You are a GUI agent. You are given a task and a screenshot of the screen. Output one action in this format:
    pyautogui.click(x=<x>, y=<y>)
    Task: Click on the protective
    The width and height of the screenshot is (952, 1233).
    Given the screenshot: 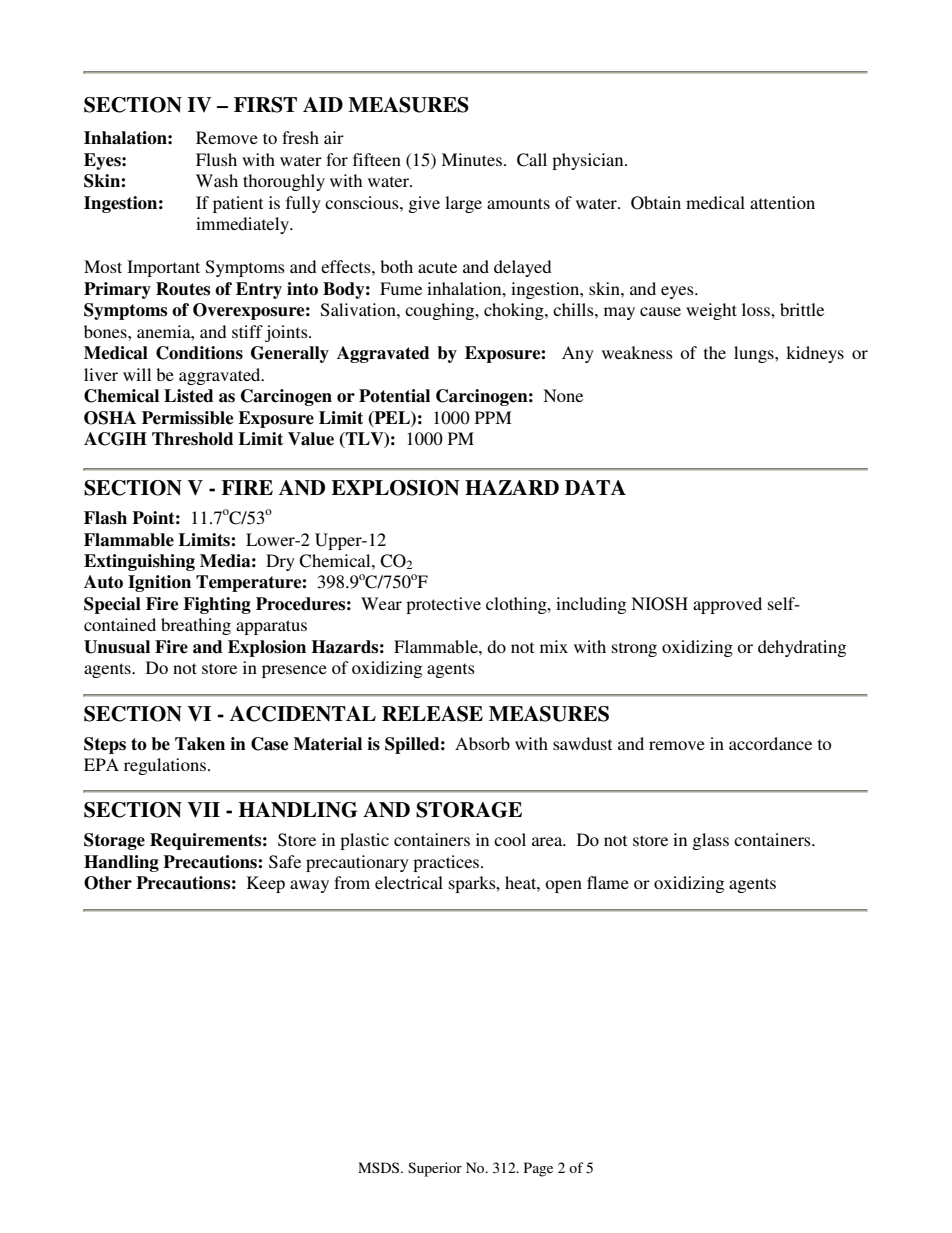 What is the action you would take?
    pyautogui.click(x=443, y=605)
